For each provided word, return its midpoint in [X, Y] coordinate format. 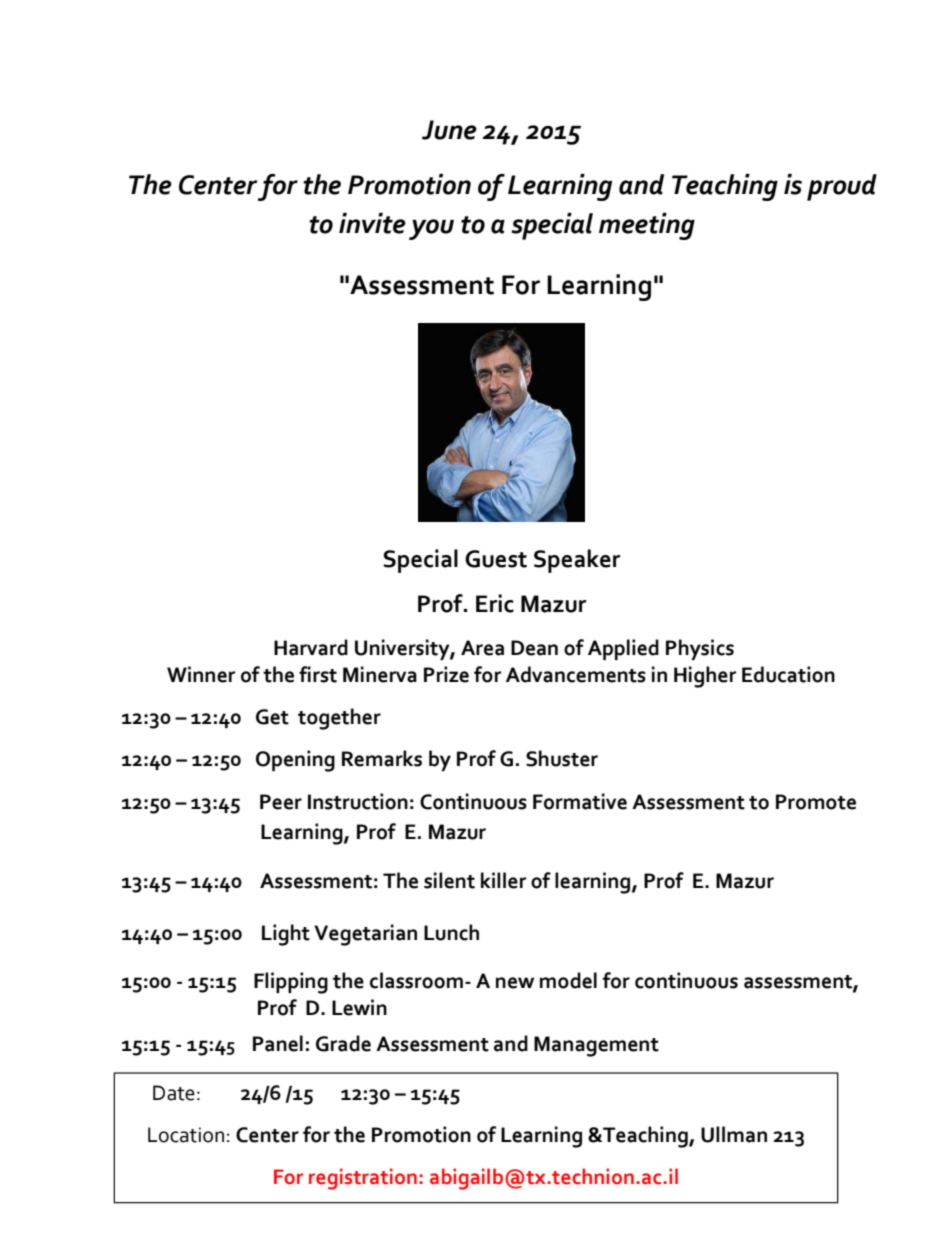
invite [372, 223]
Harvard [311, 647]
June [449, 130]
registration [363, 1179]
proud [842, 187]
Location [186, 1135]
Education [788, 674]
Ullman [734, 1134]
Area [482, 648]
